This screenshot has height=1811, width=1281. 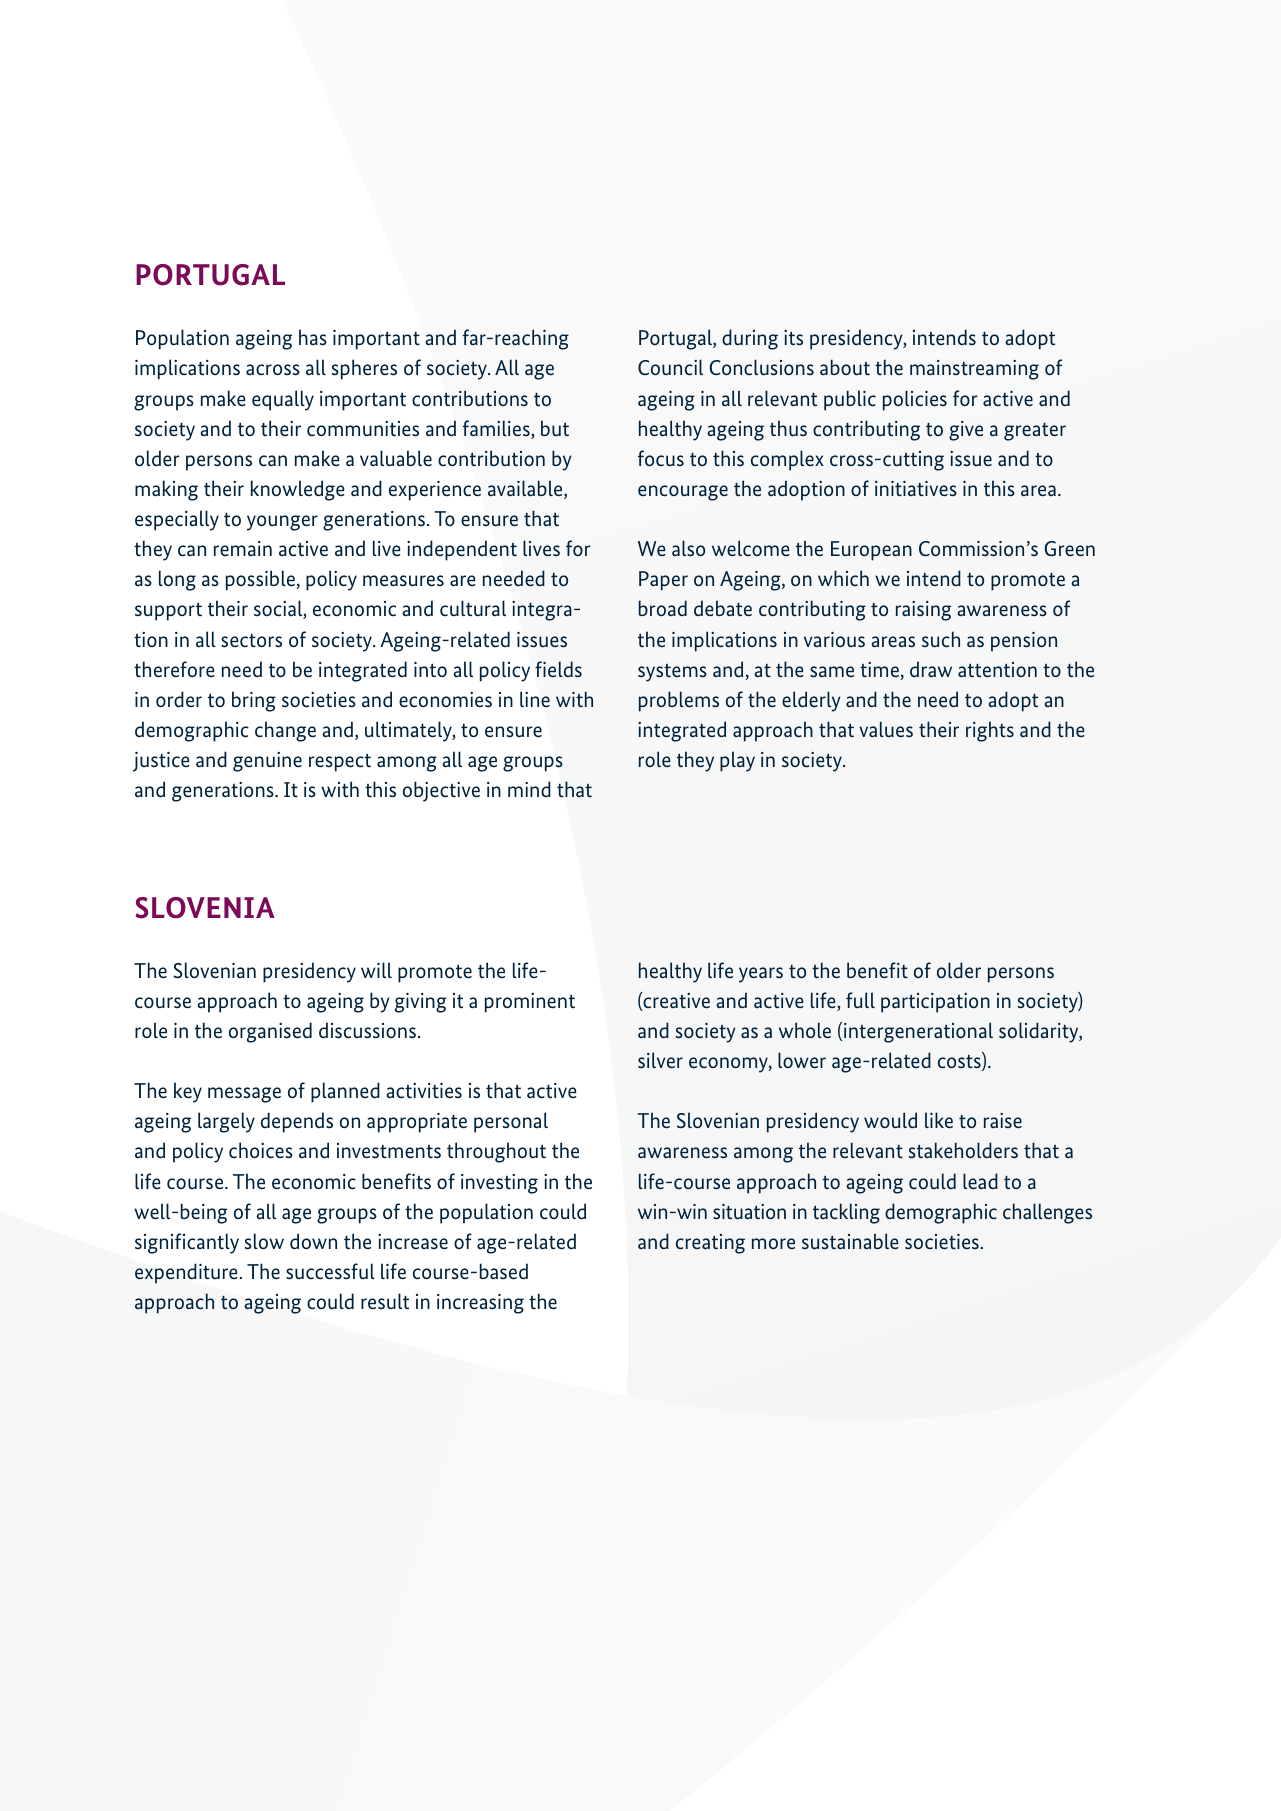 What do you see at coordinates (330, 1271) in the screenshot?
I see `successful` at bounding box center [330, 1271].
